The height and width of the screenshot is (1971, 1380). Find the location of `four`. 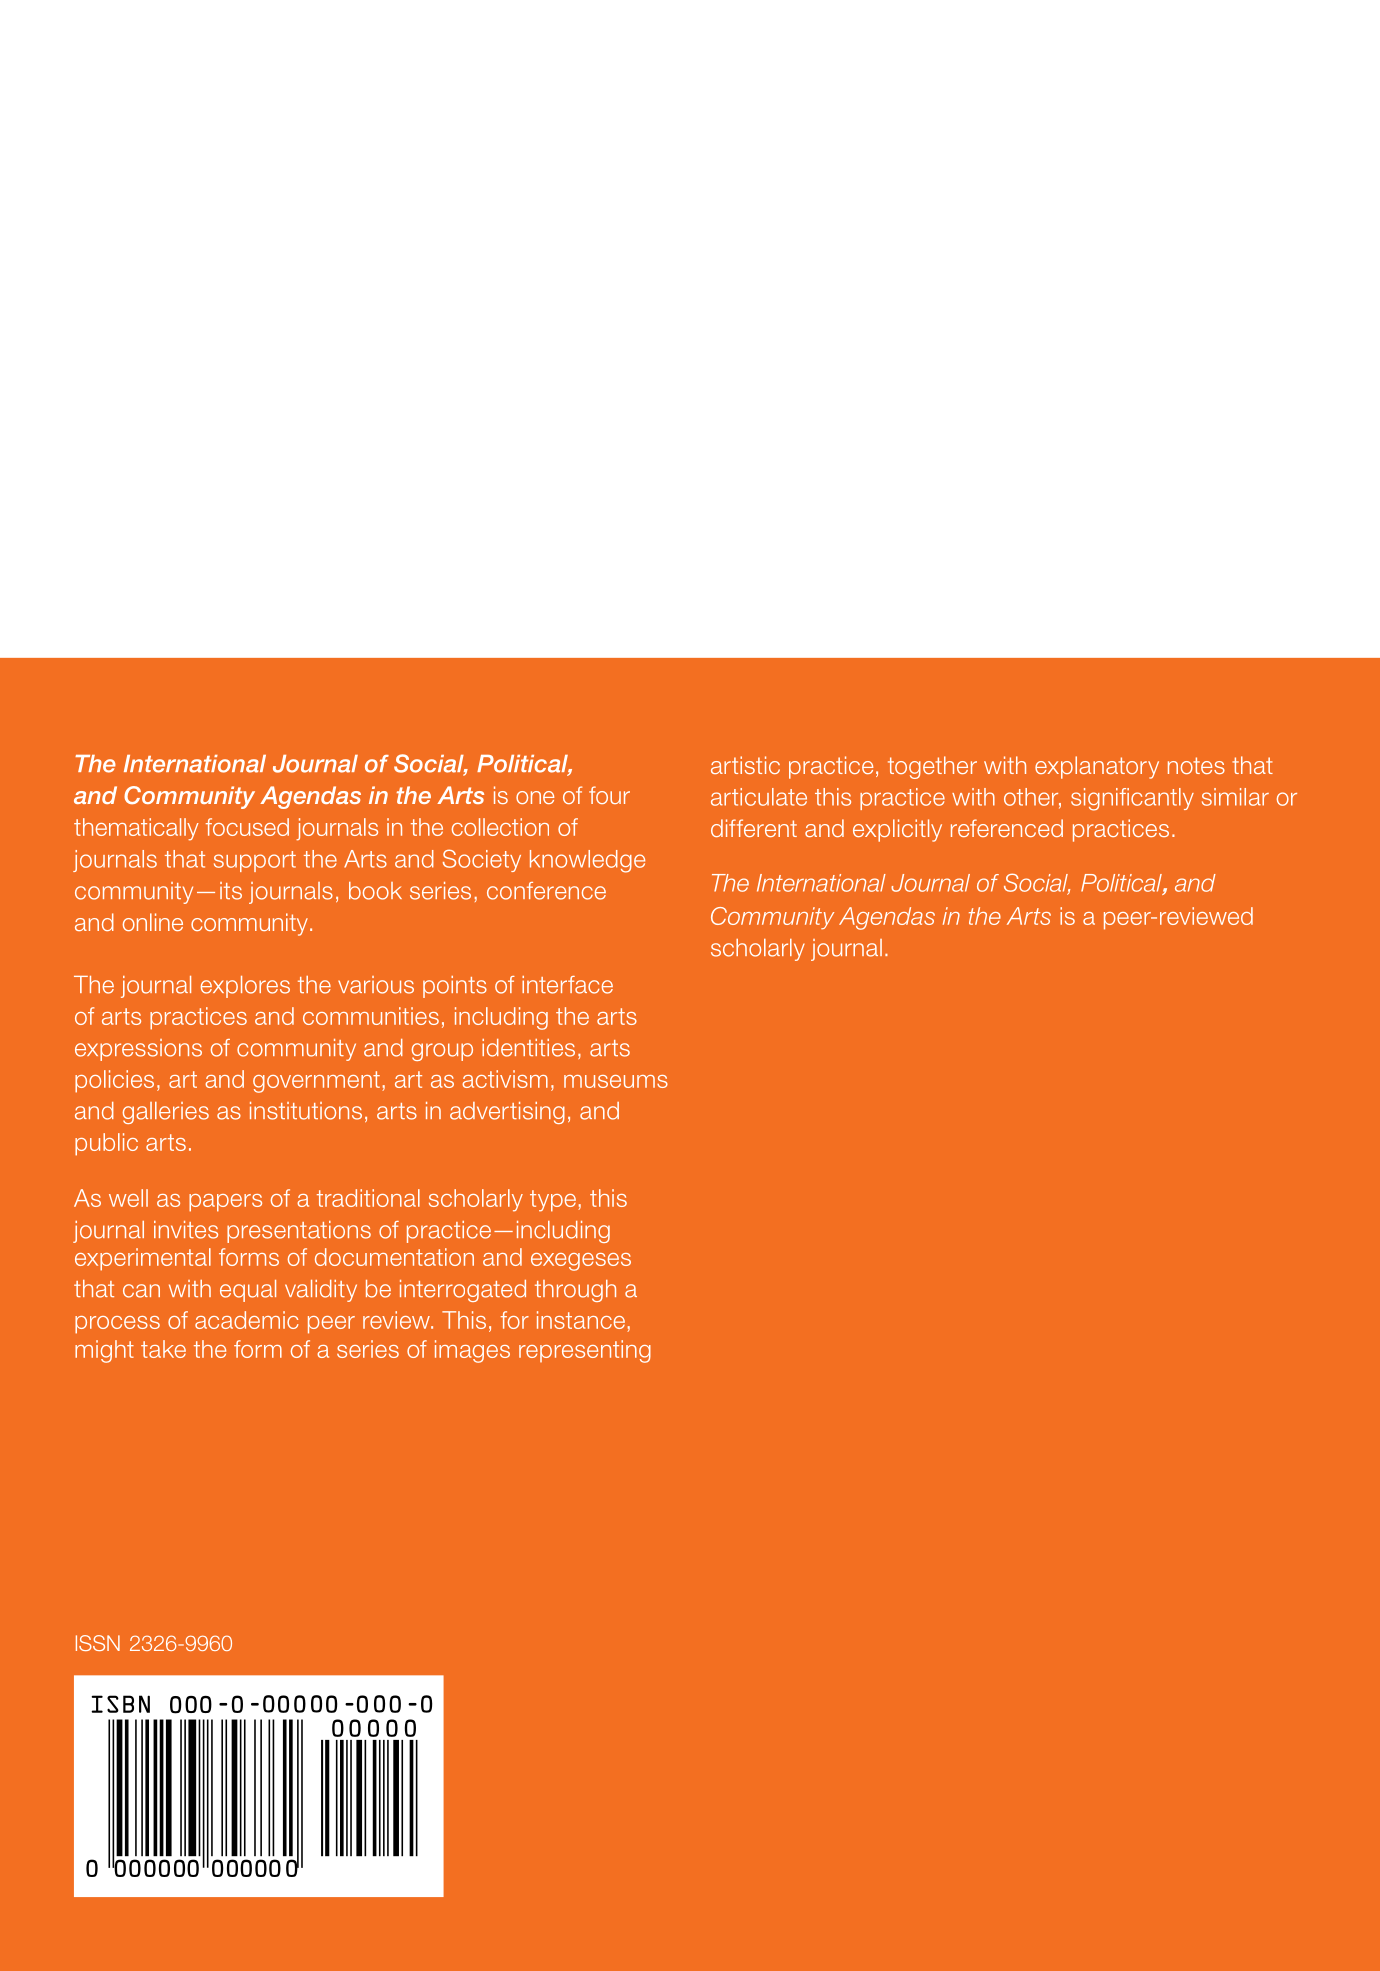

four is located at coordinates (609, 795).
